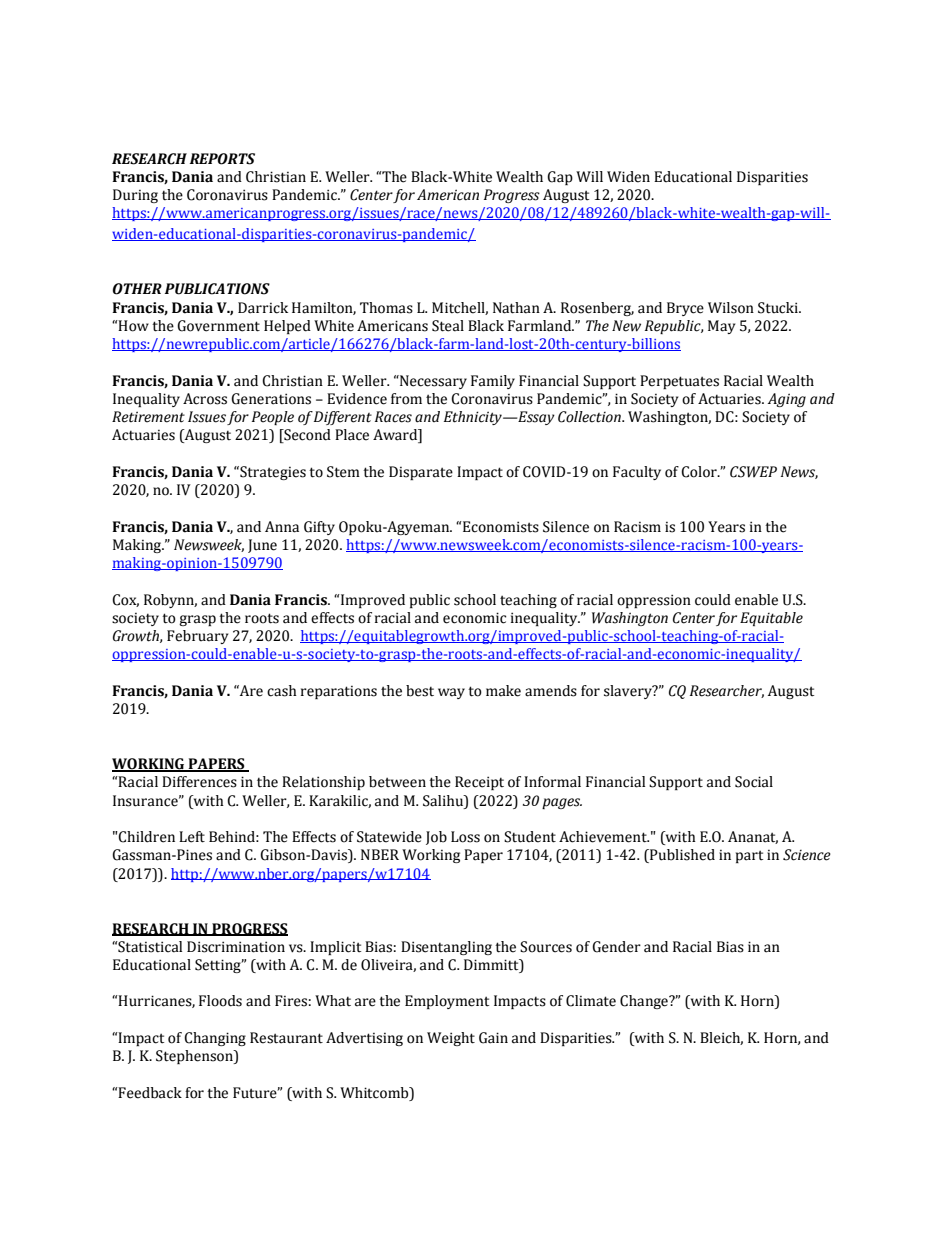 The height and width of the document is (1233, 952). Describe the element at coordinates (199, 782) in the document. I see `Differences` at that location.
